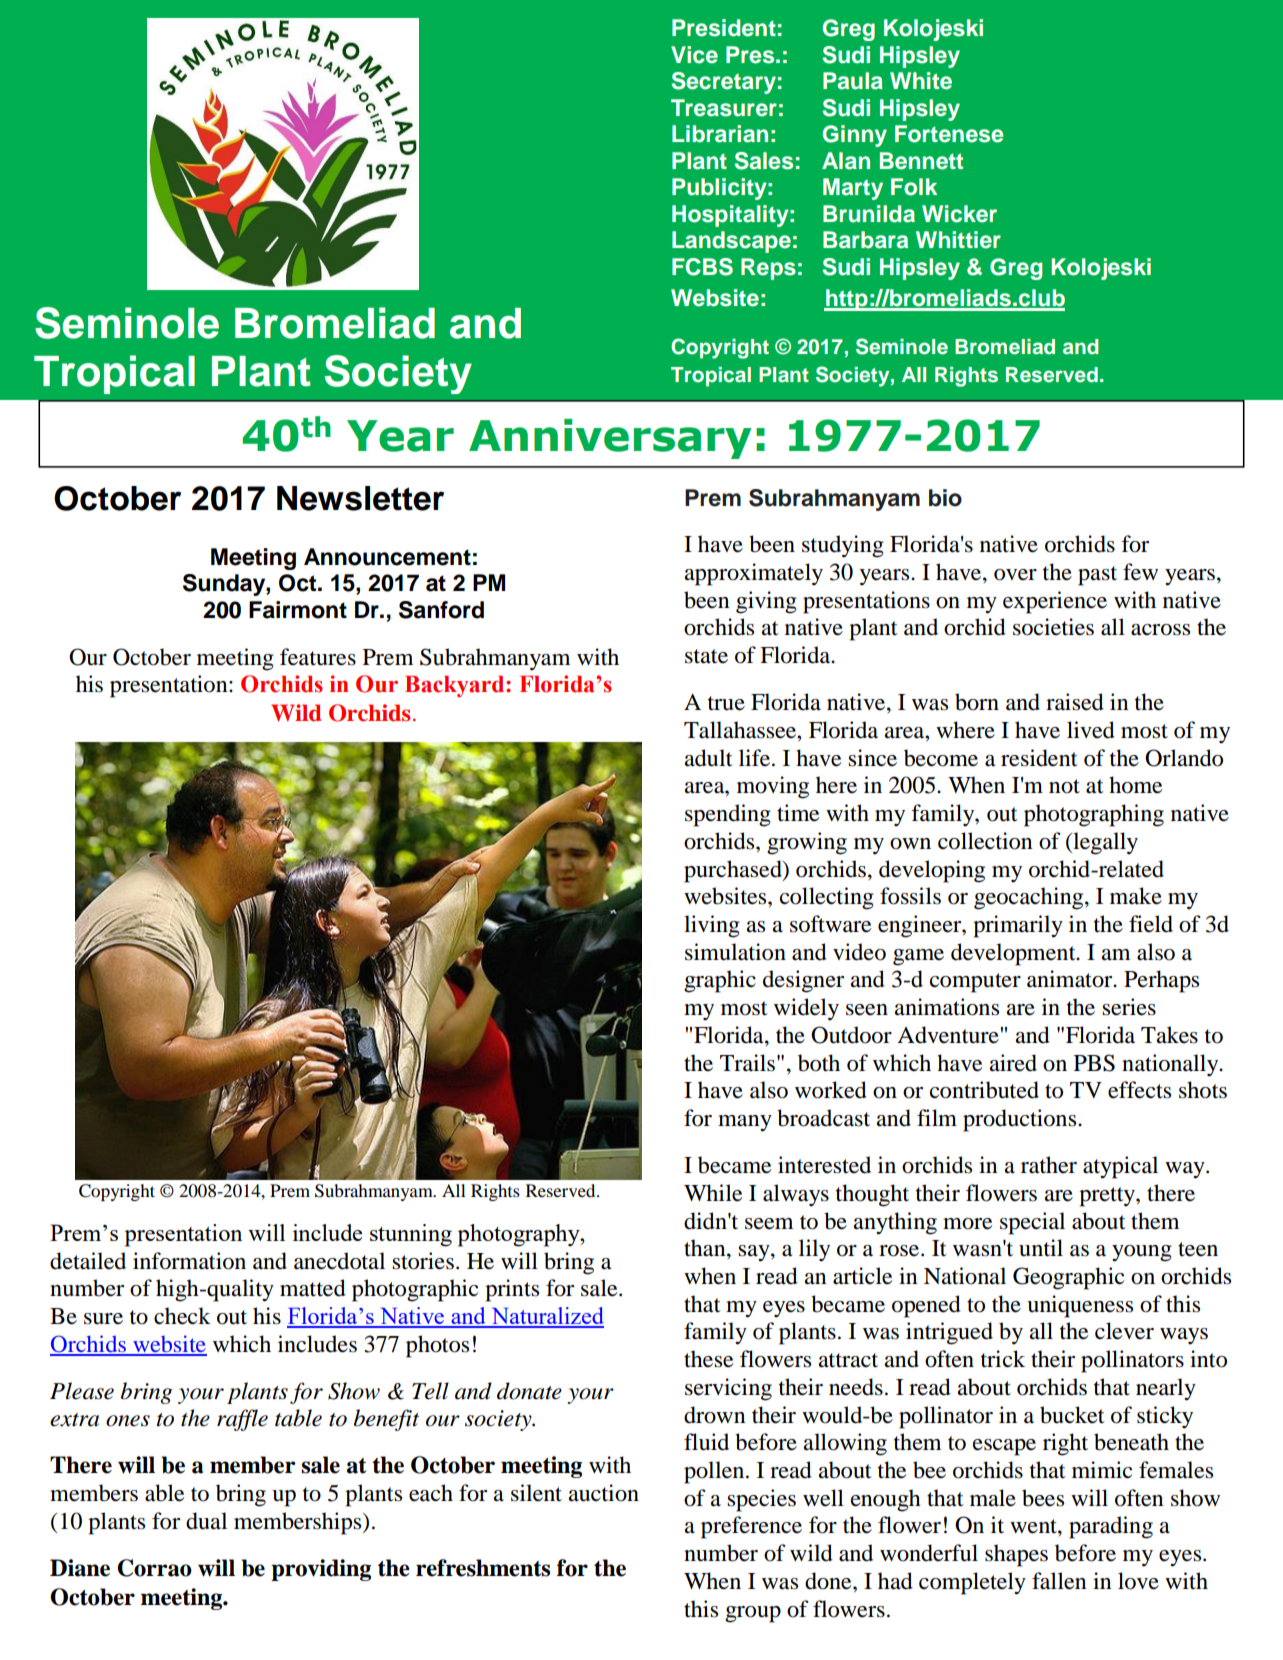 This screenshot has height=1660, width=1283. I want to click on animator, so click(1071, 979).
